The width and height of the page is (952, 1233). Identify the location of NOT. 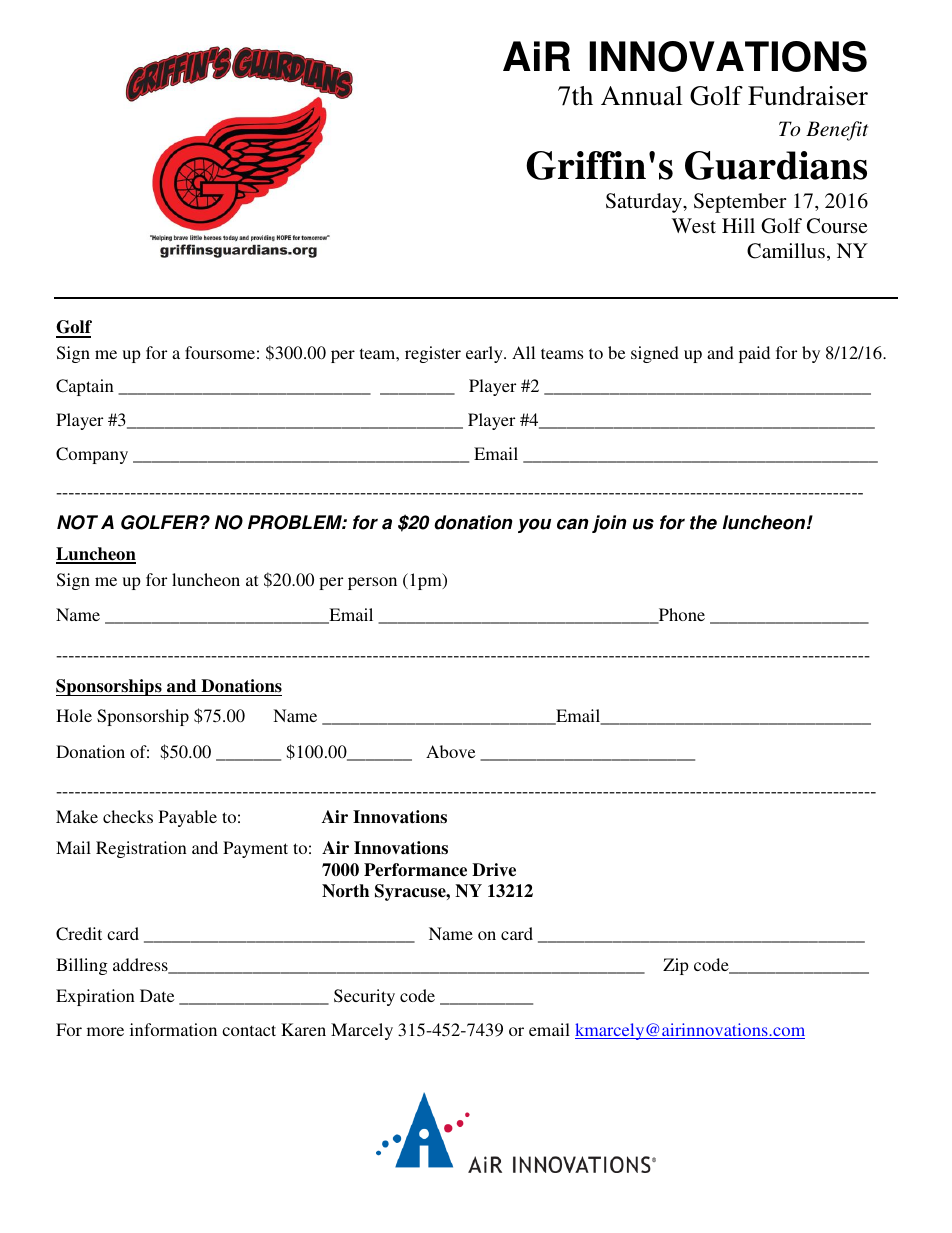
(77, 522).
